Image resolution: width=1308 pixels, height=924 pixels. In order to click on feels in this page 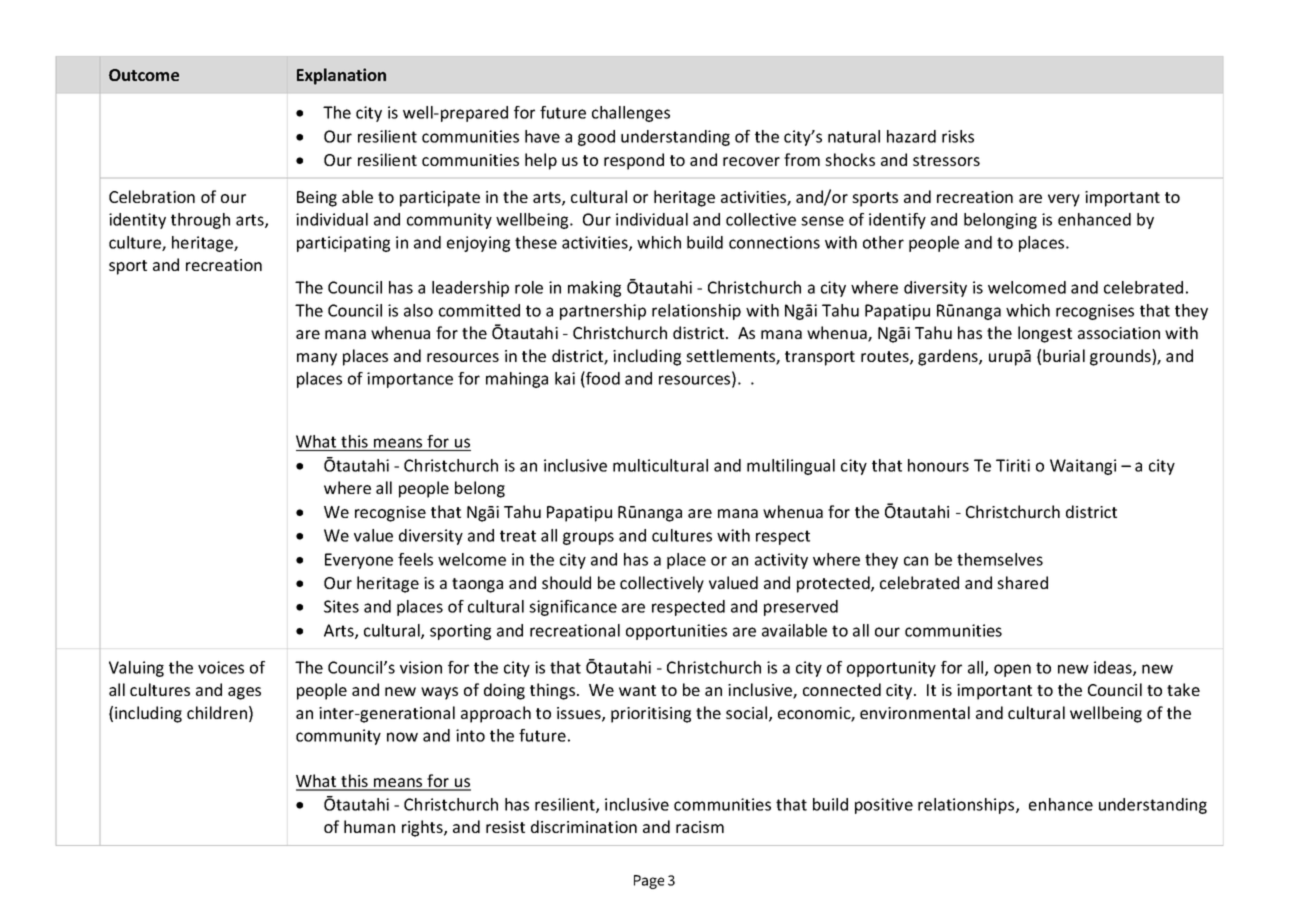, I will do `click(415, 559)`.
